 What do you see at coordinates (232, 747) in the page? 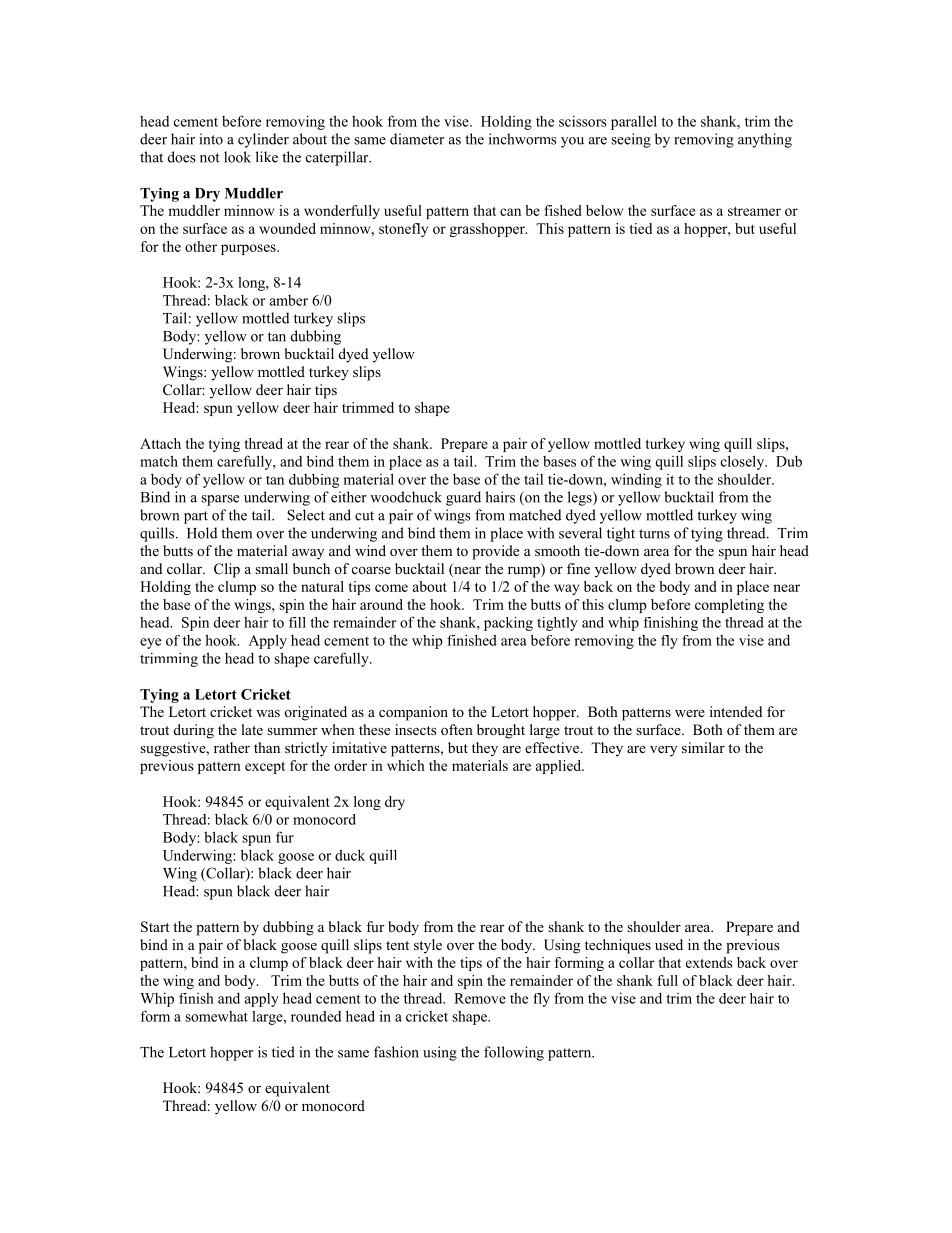
I see `rather` at bounding box center [232, 747].
